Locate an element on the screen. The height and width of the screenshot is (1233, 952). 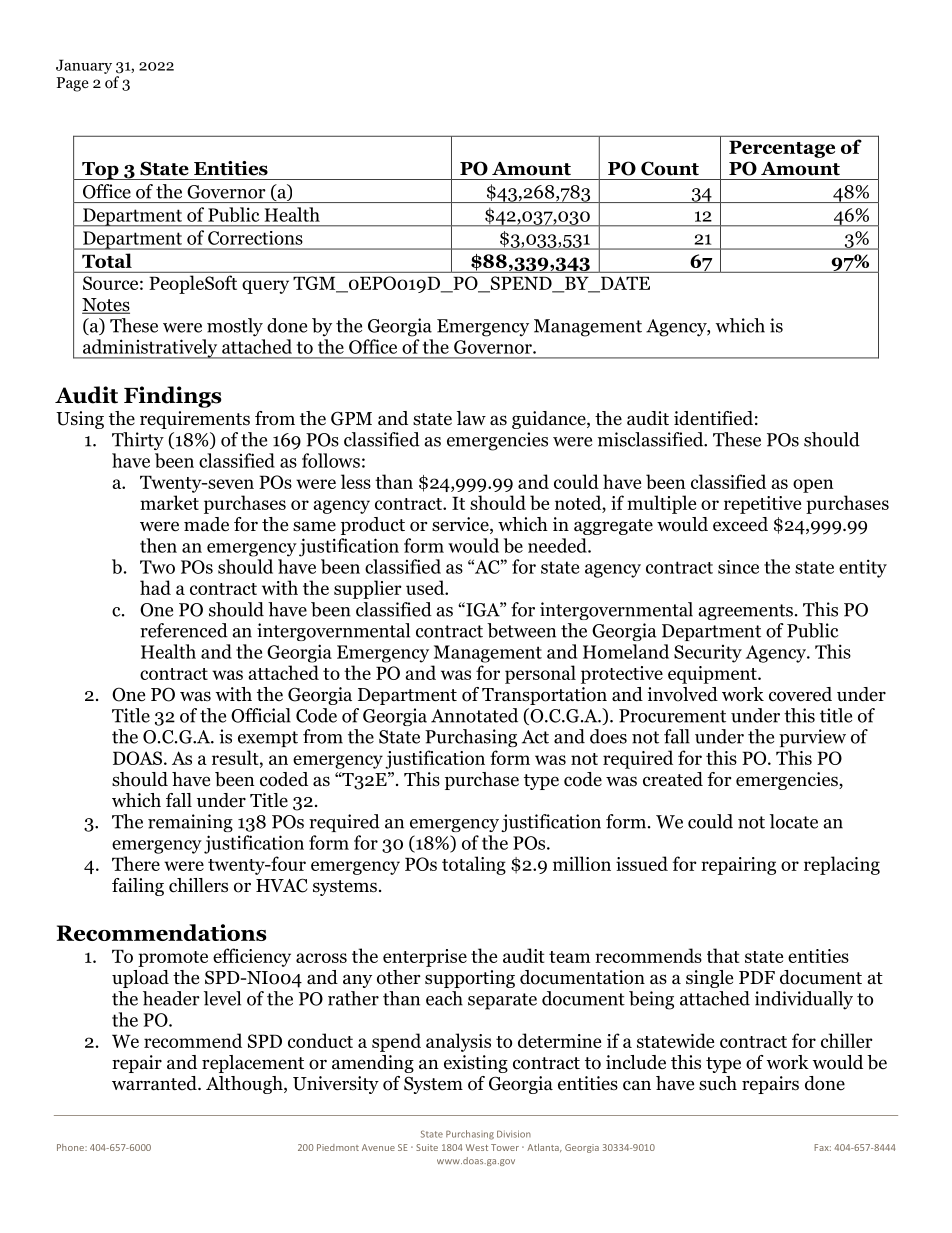
market is located at coordinates (169, 502).
